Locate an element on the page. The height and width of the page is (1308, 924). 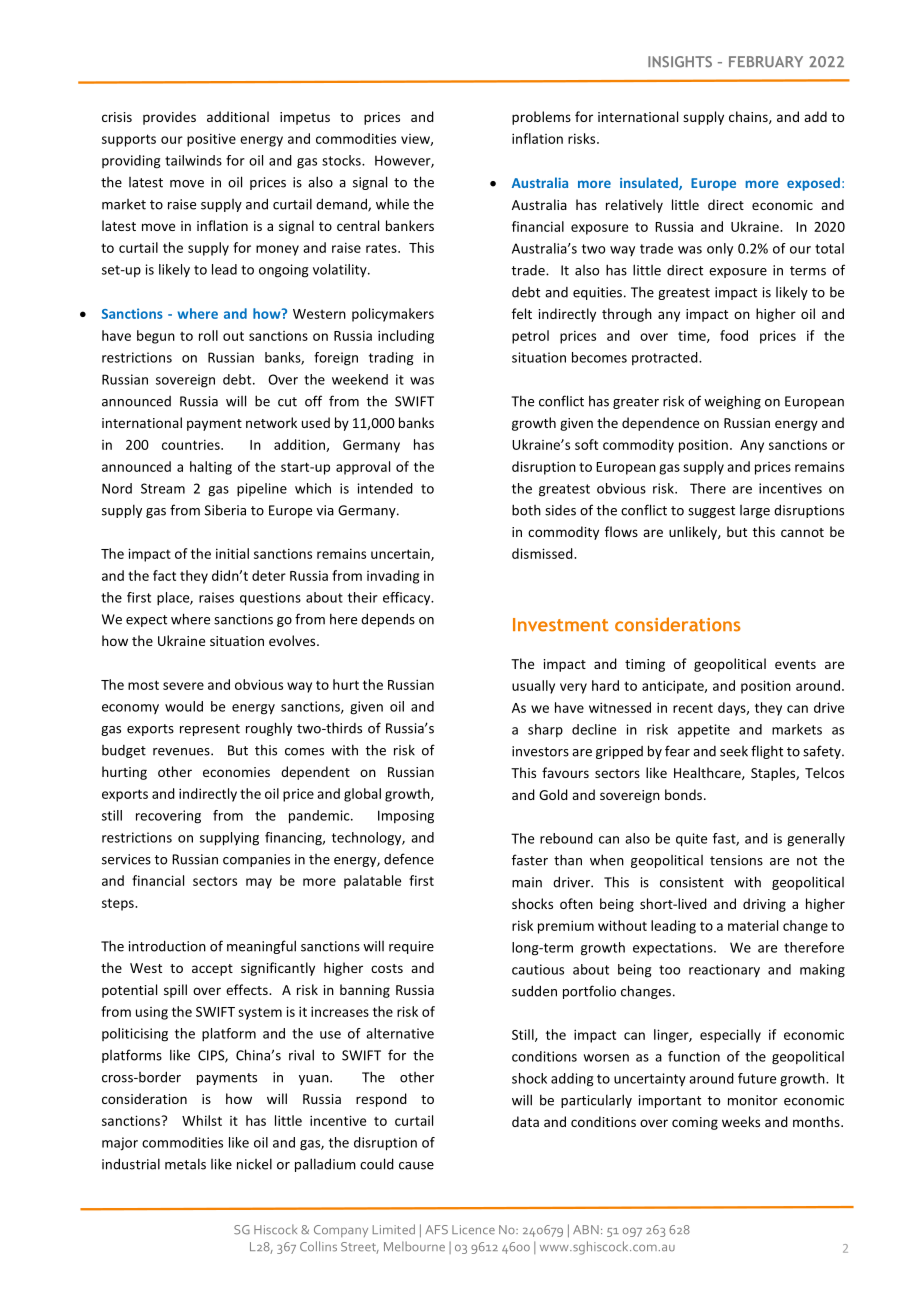
provides is located at coordinates (169, 118).
